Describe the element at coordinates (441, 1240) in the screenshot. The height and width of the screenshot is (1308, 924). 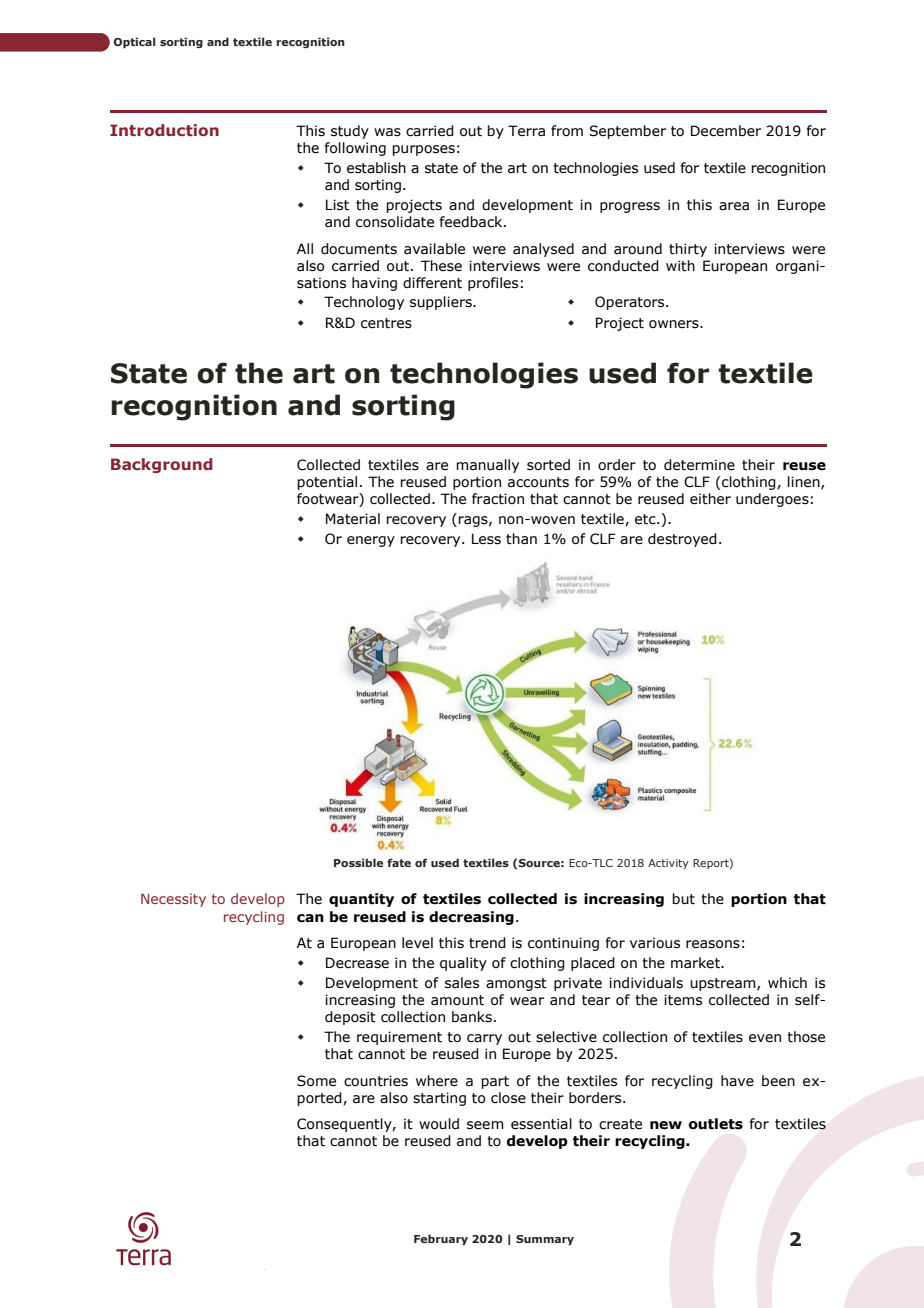
I see `February` at that location.
